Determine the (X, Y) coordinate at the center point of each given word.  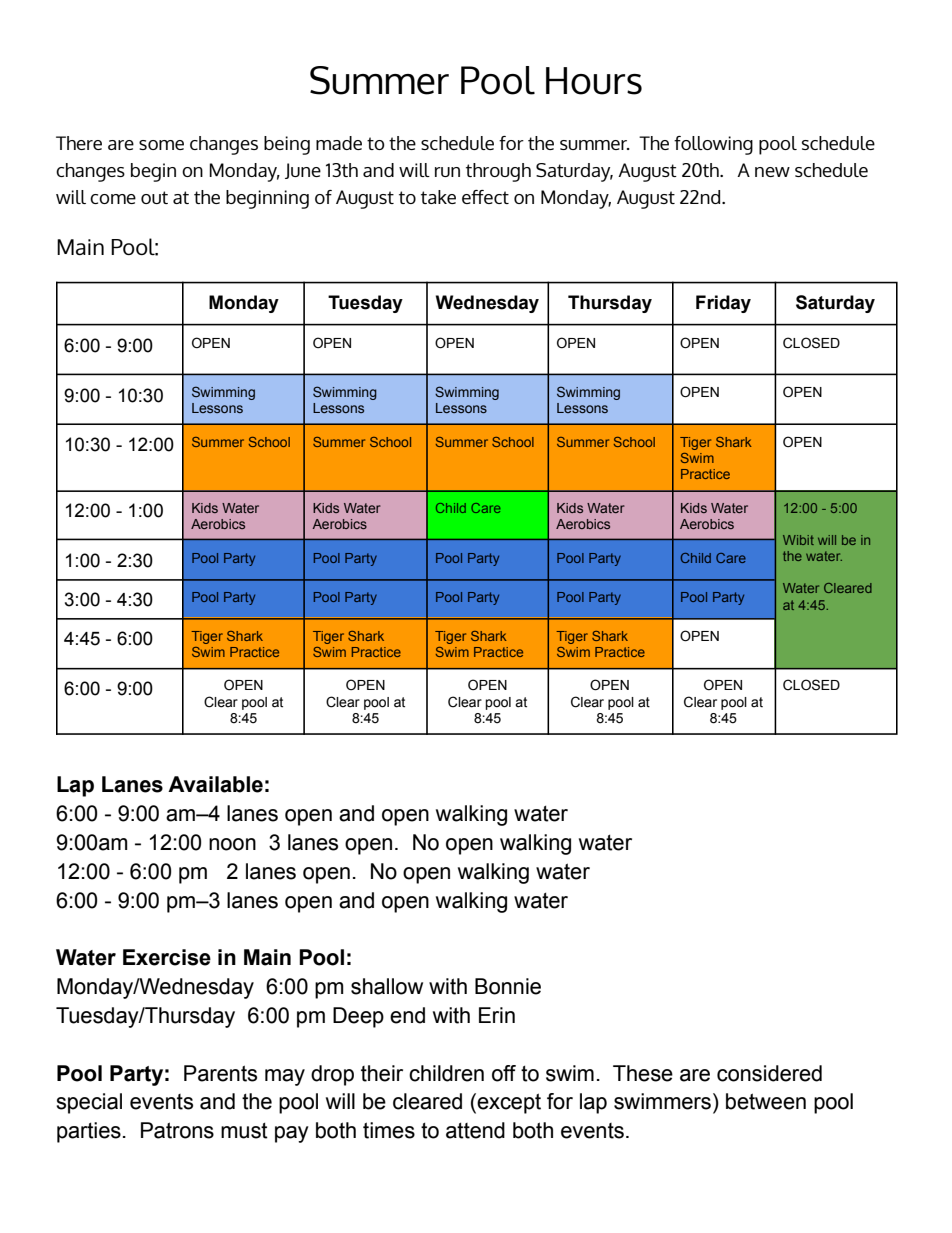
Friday (723, 304)
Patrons (177, 1130)
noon (232, 844)
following (713, 145)
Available (215, 784)
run (447, 172)
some (161, 145)
